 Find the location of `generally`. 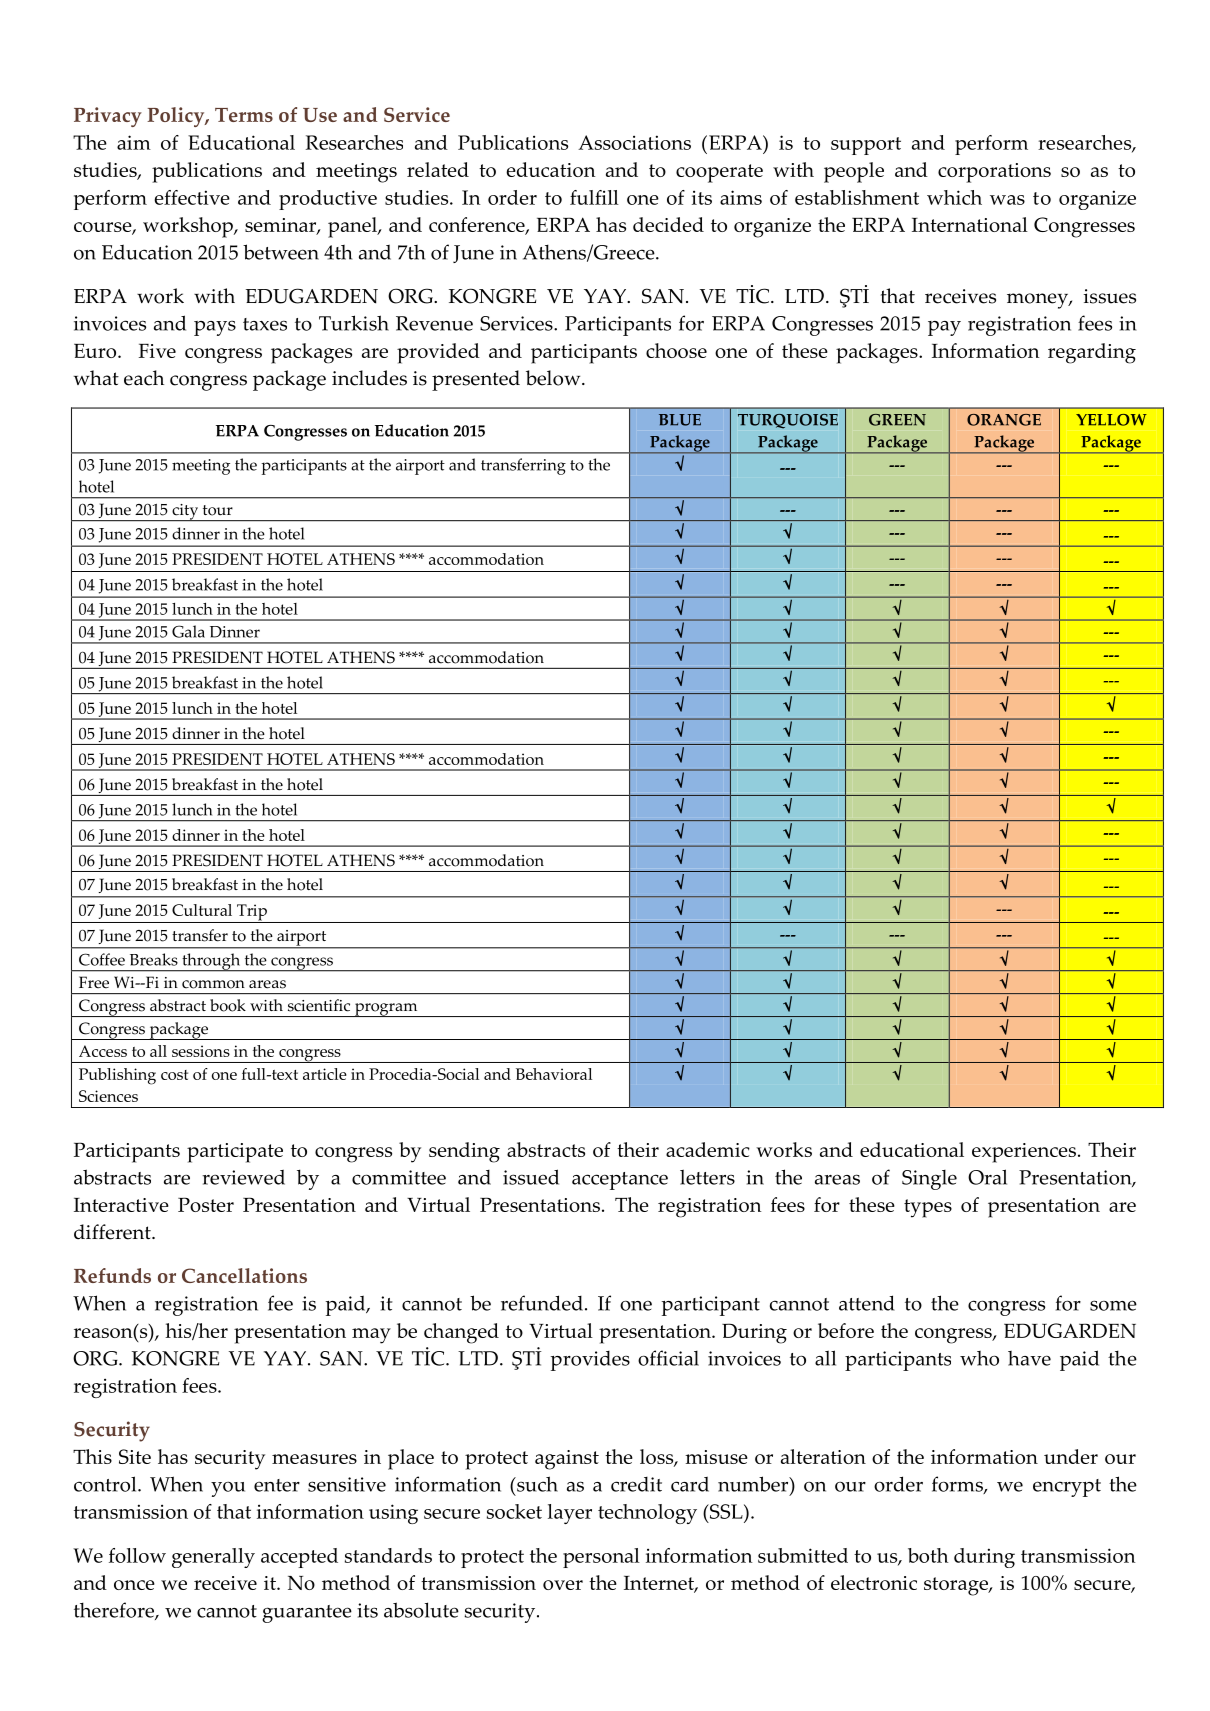

generally is located at coordinates (213, 1558).
